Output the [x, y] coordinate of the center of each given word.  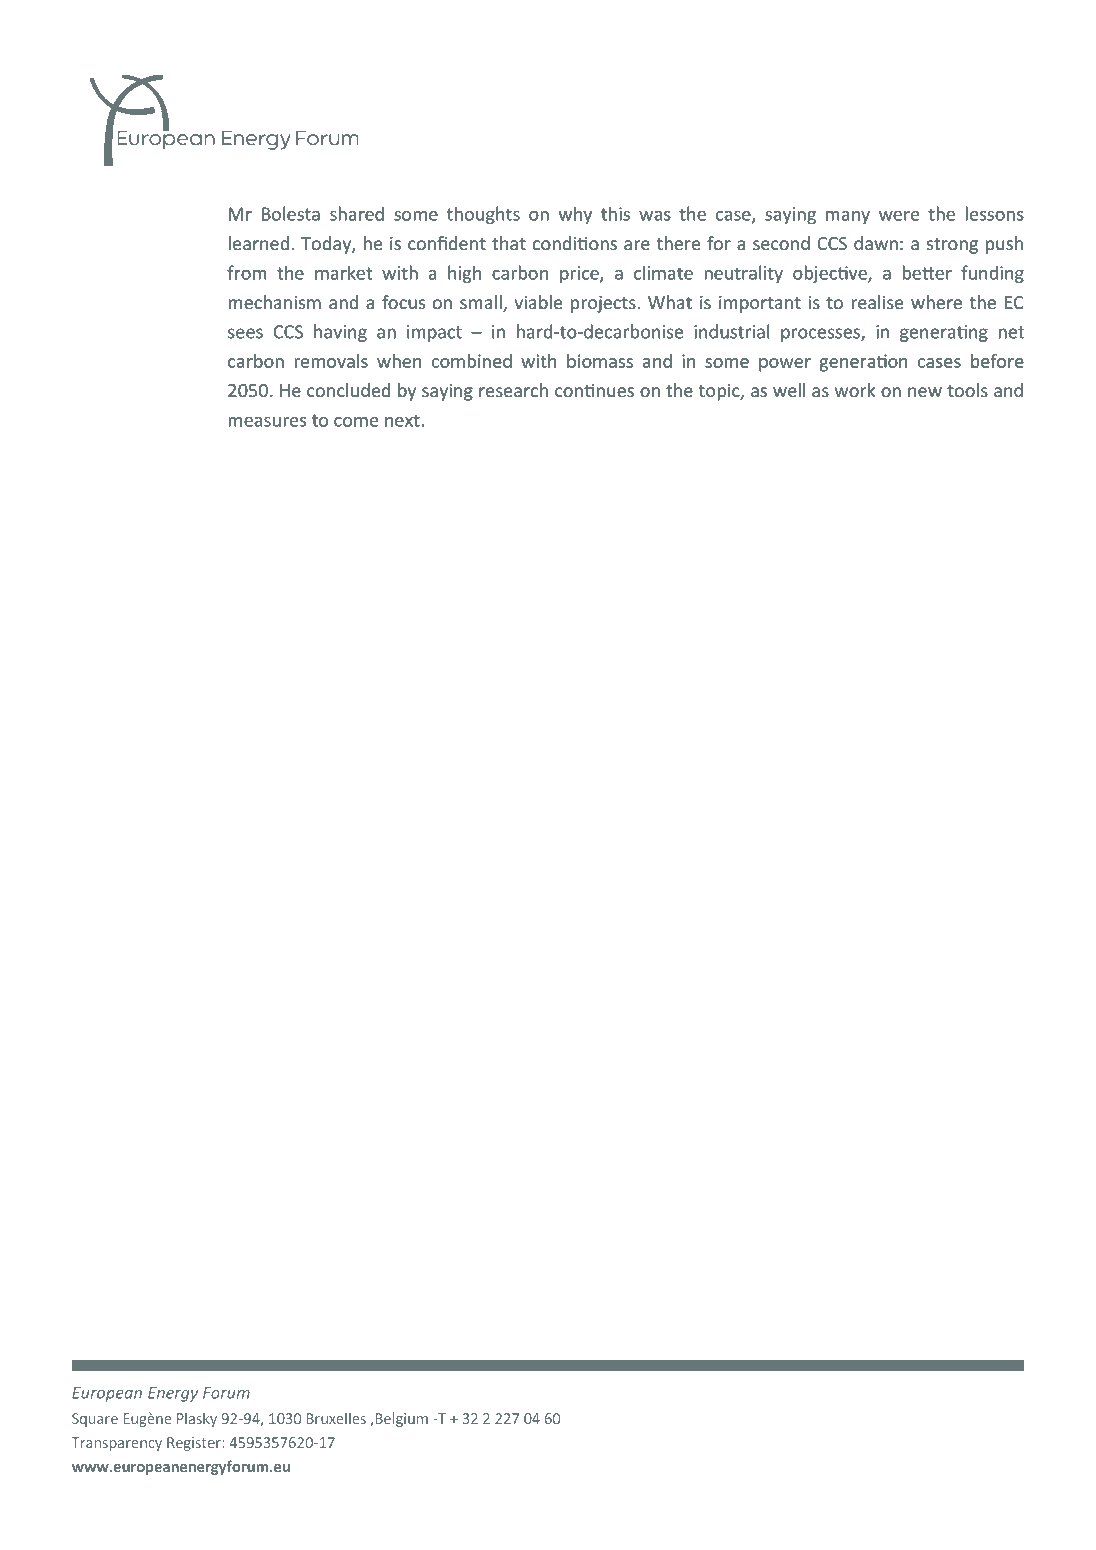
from [247, 272]
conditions [575, 243]
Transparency [117, 1444]
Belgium [402, 1419]
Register [195, 1444]
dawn [876, 243]
